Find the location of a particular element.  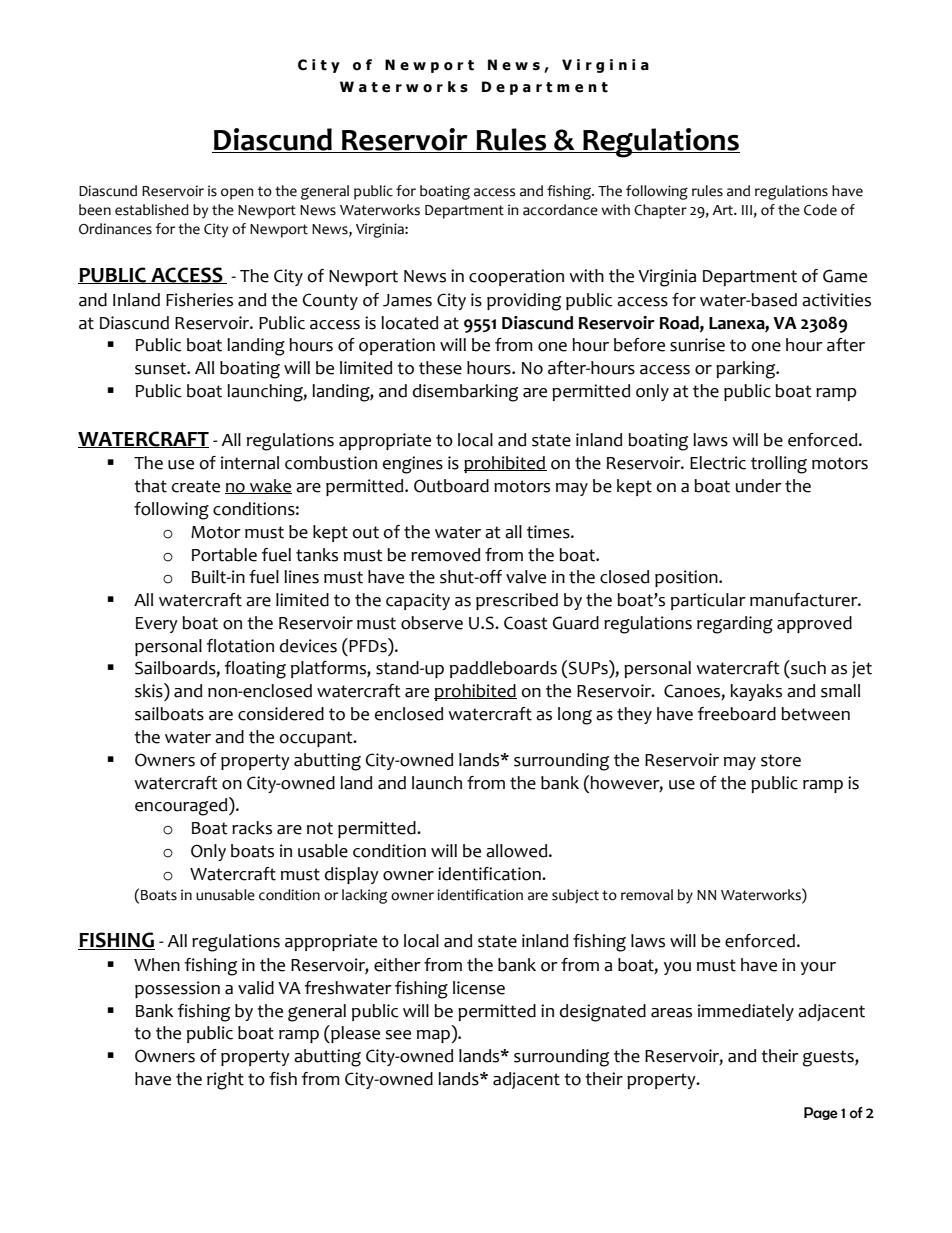

established is located at coordinates (152, 210).
